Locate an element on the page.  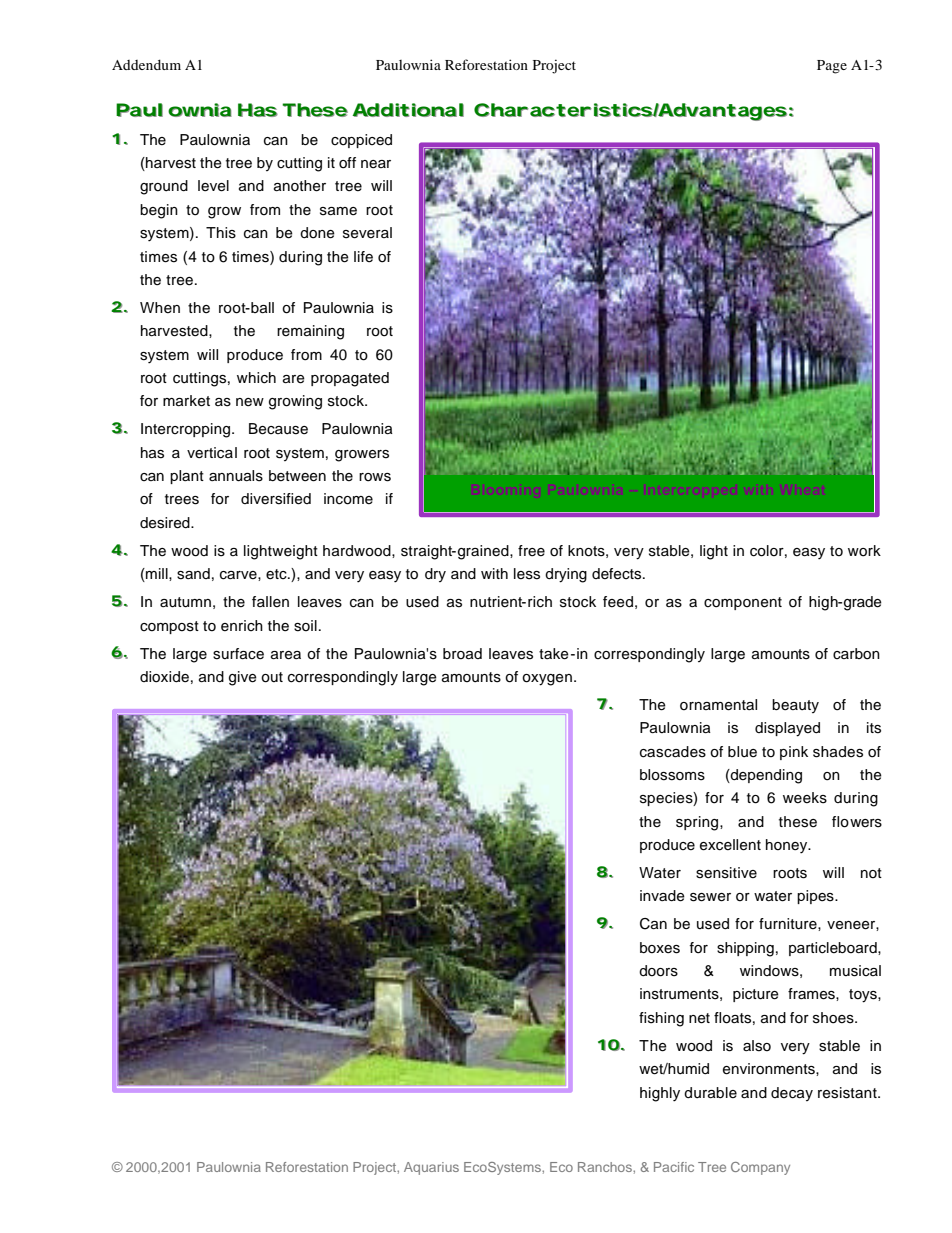
Aquarius is located at coordinates (431, 1168).
